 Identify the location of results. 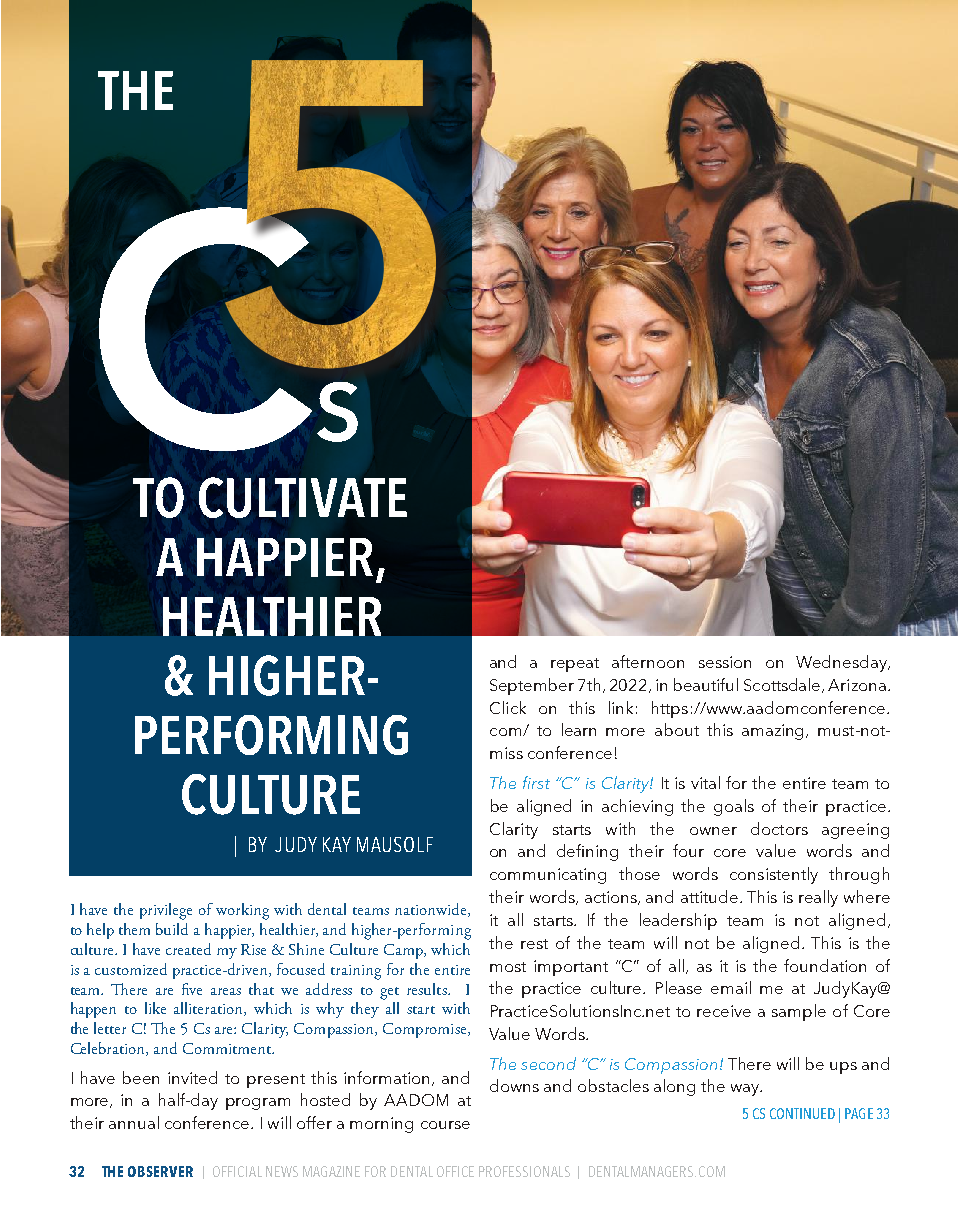
(428, 989).
